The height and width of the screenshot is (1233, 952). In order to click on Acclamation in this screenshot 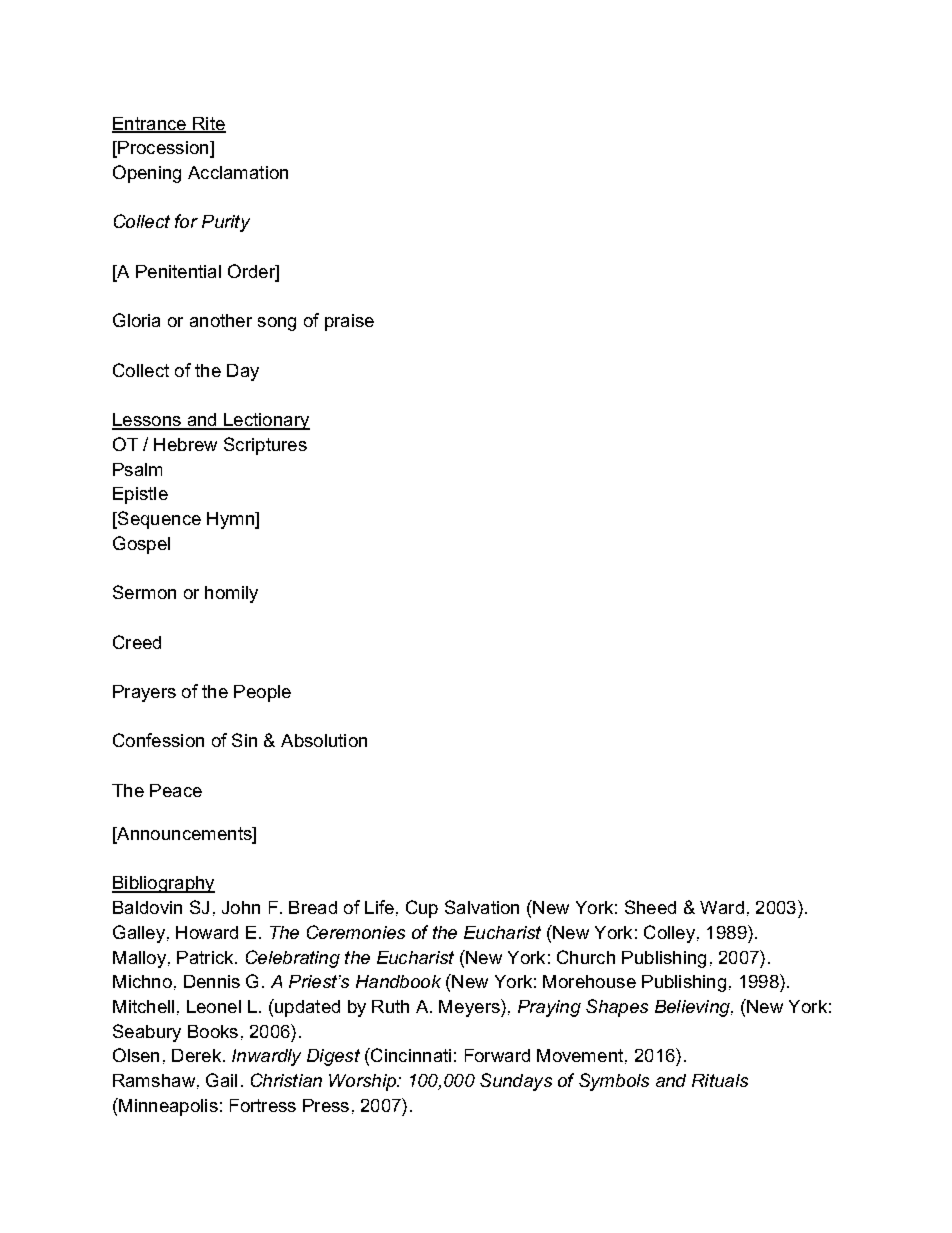, I will do `click(238, 172)`.
